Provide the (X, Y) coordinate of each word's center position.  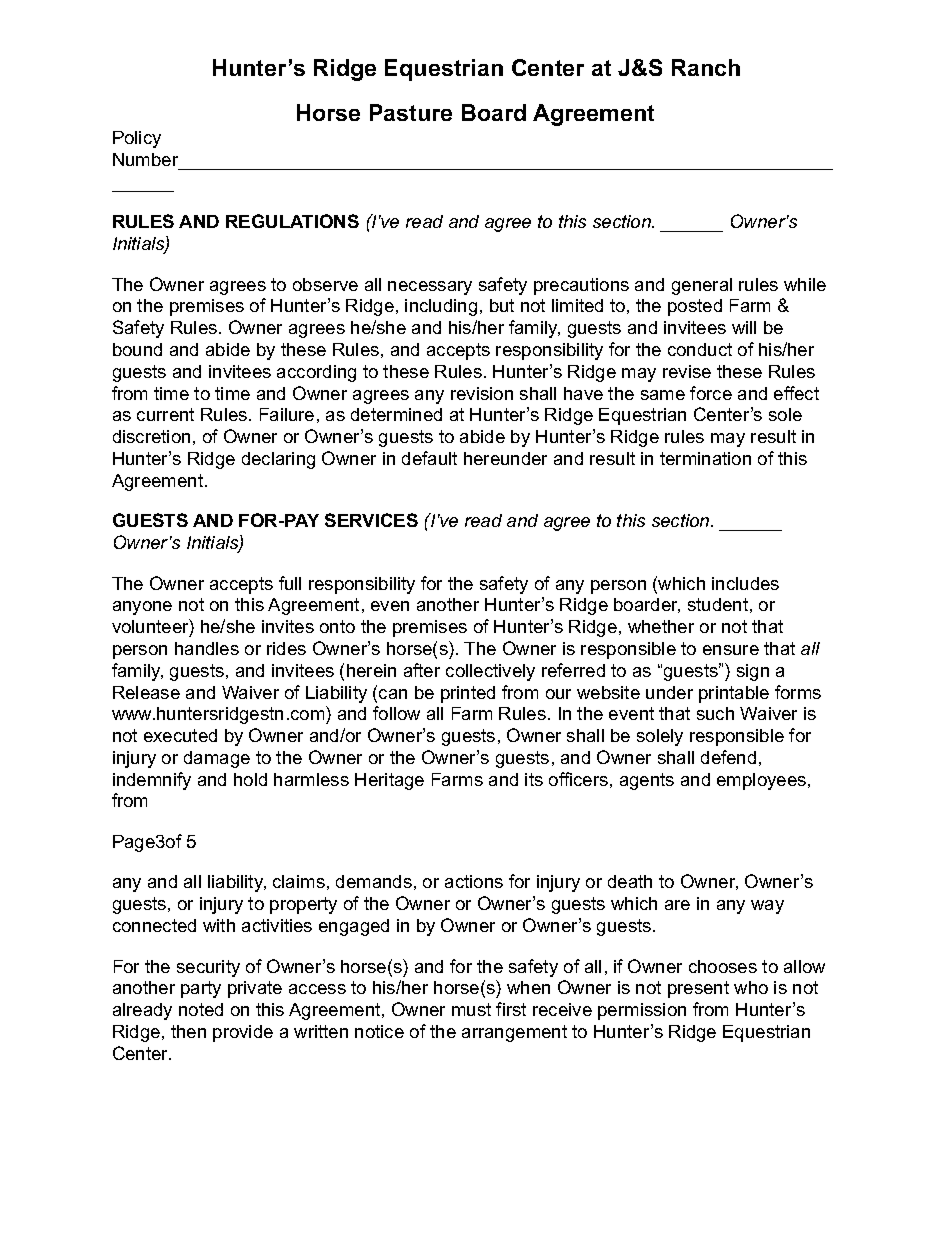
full (290, 583)
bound (137, 349)
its (534, 779)
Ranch (706, 67)
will (744, 327)
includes (745, 583)
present (698, 989)
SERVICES (371, 520)
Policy (137, 139)
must (471, 1009)
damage (217, 759)
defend (728, 757)
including (441, 307)
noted (201, 1009)
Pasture (411, 112)
